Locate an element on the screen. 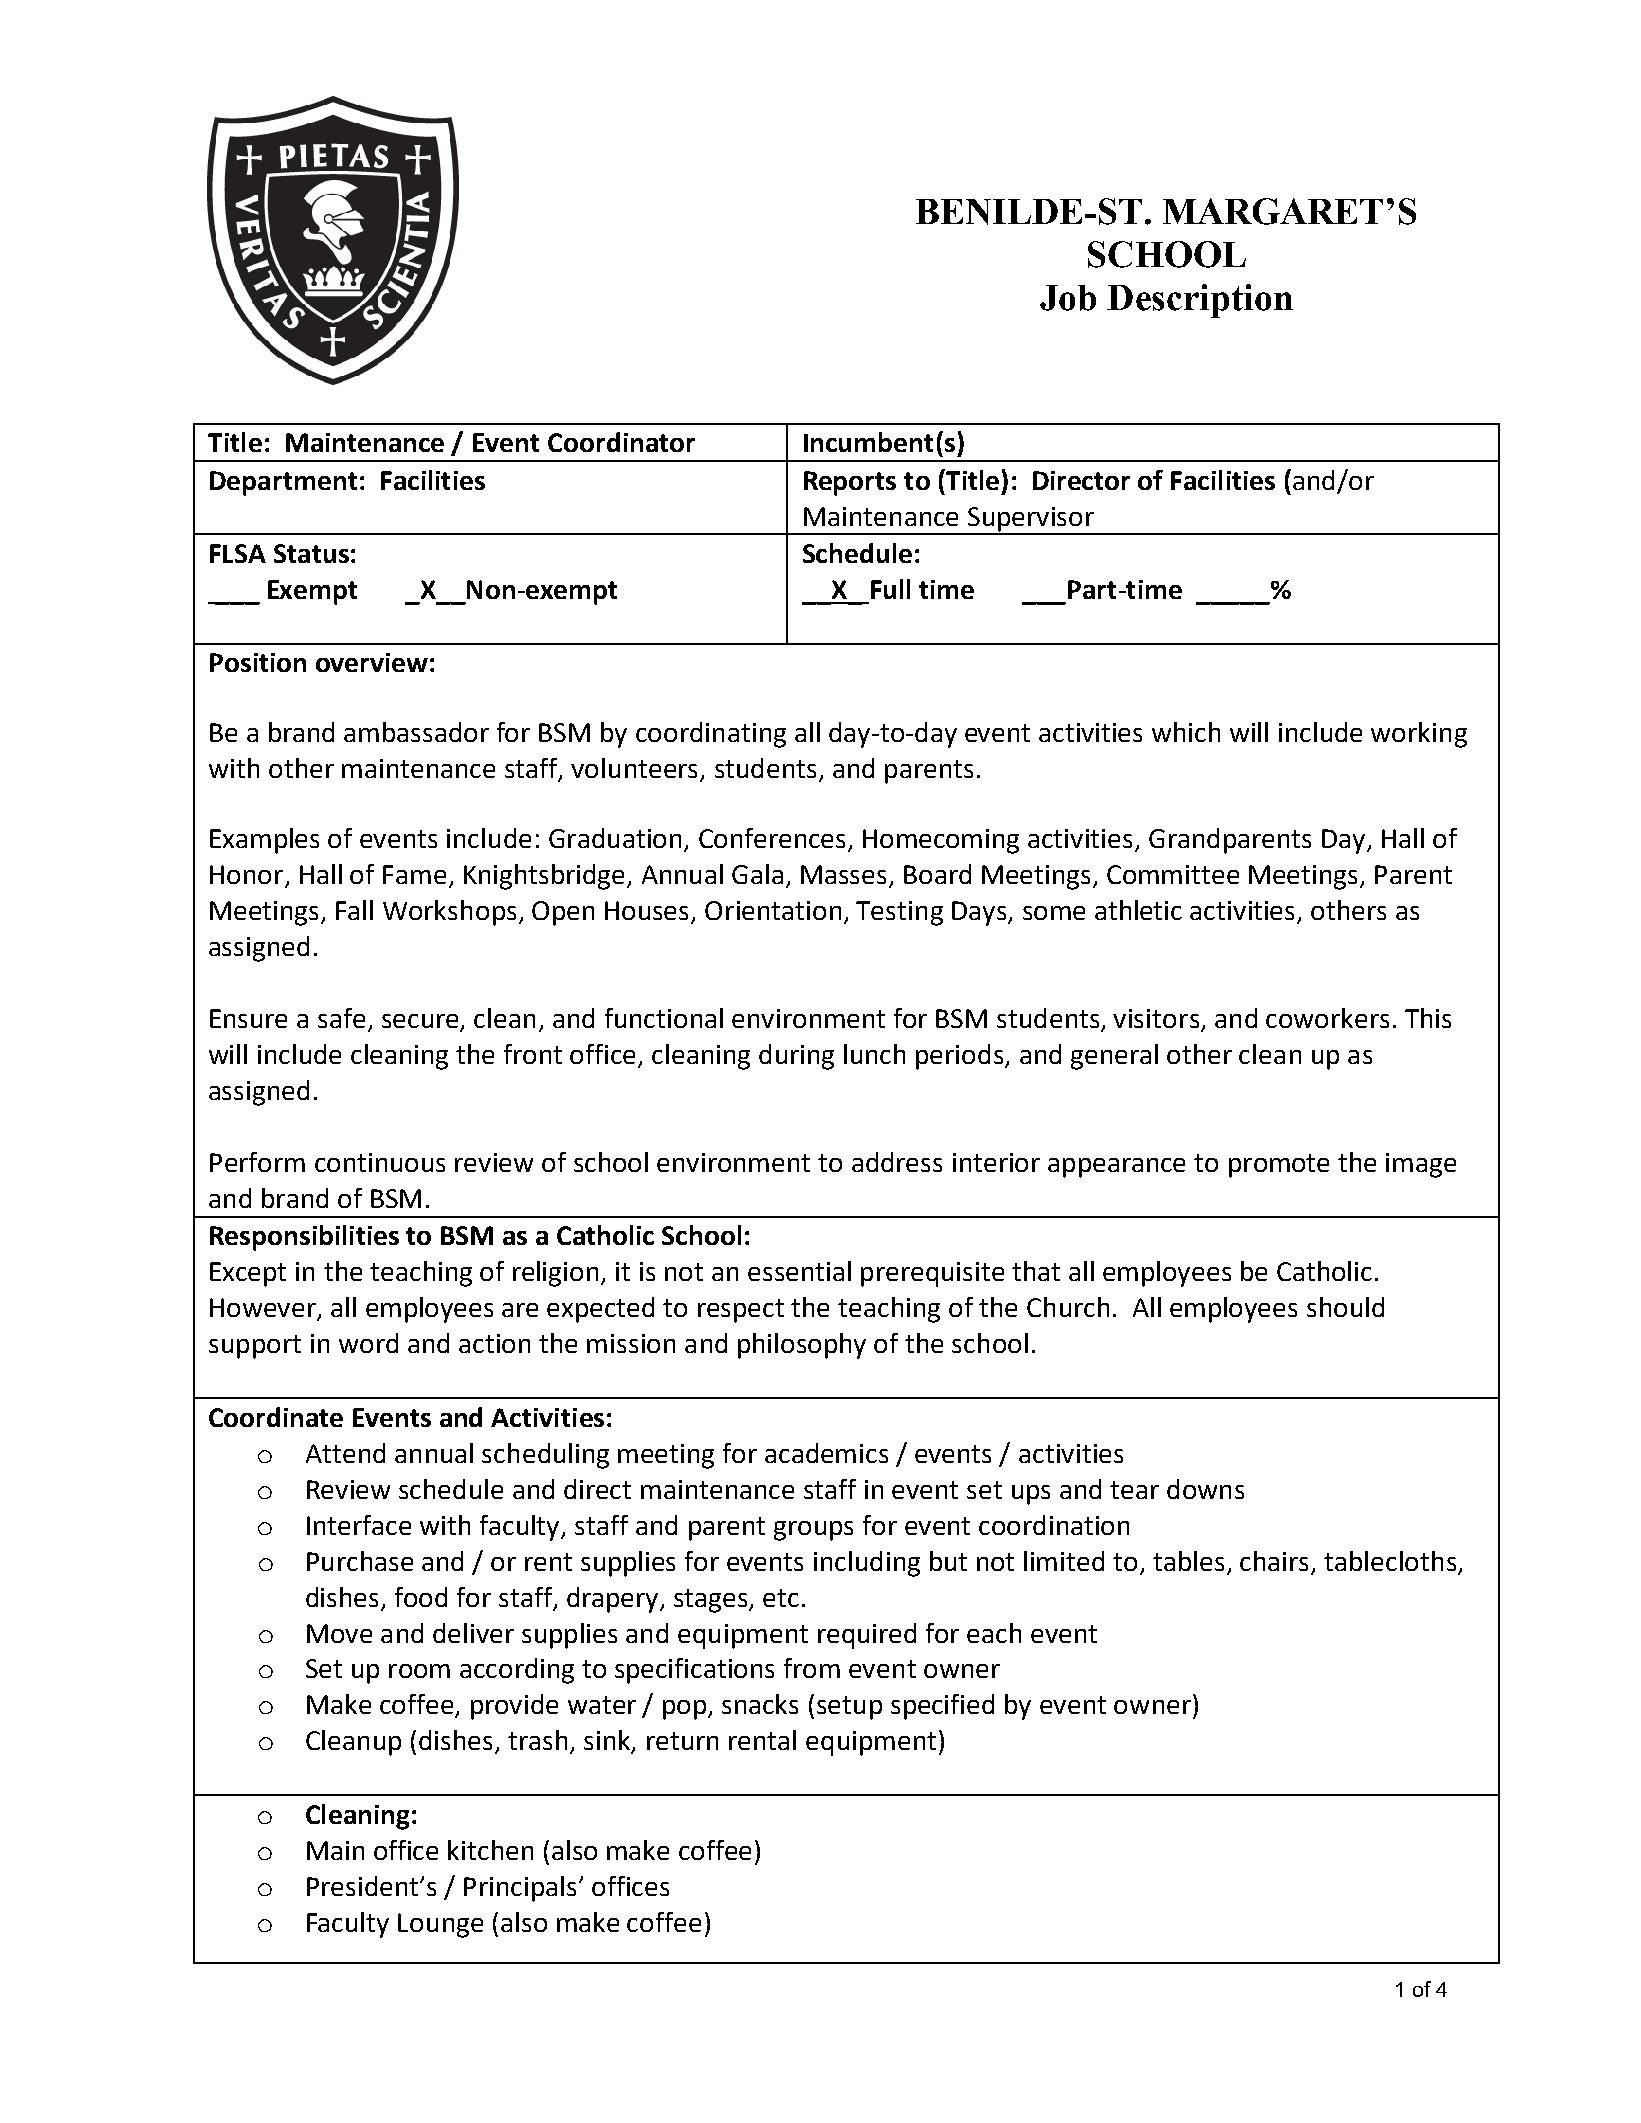  Coordinator is located at coordinates (621, 442).
